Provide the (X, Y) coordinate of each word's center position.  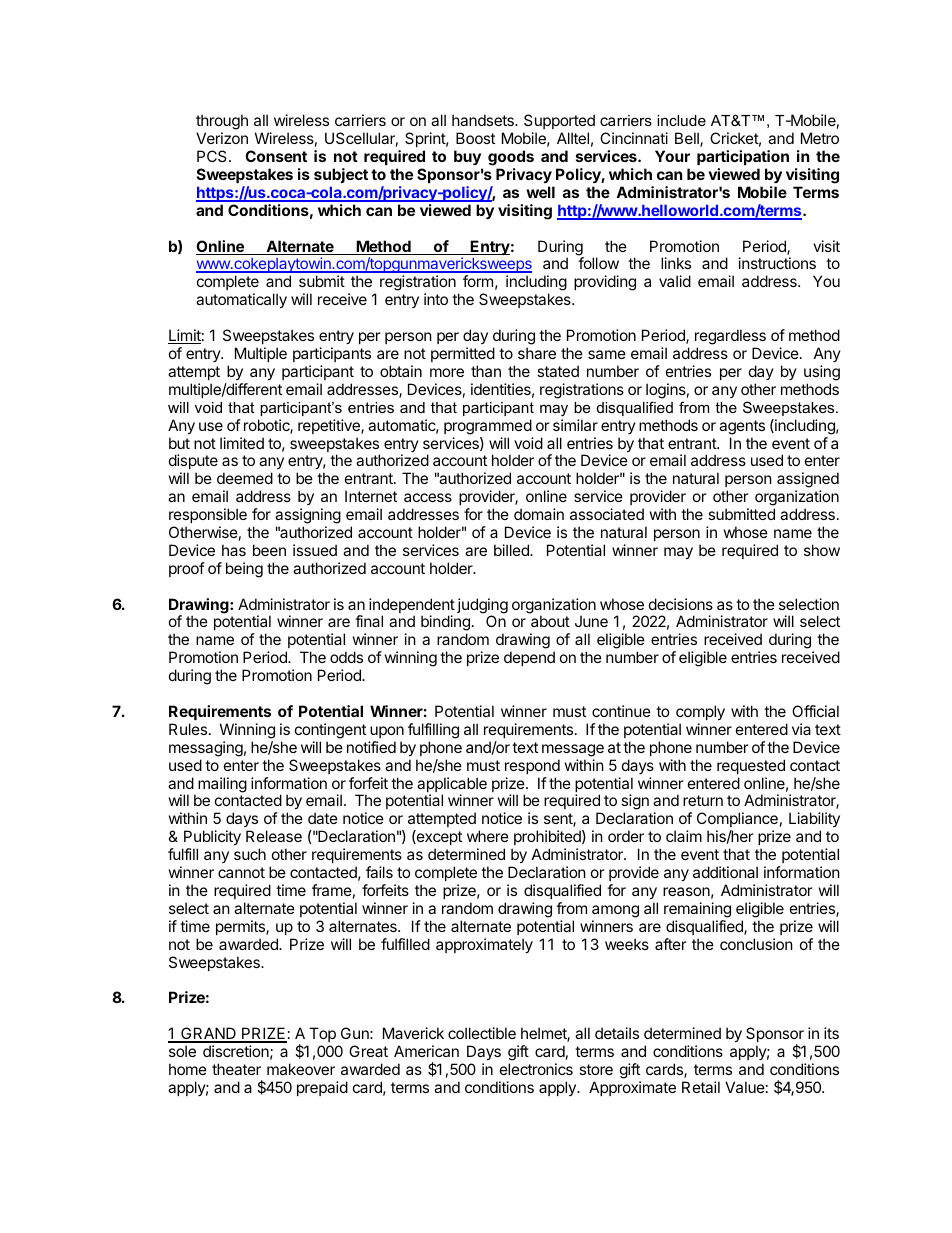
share (537, 353)
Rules (188, 729)
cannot (241, 872)
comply (700, 712)
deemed (245, 478)
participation (743, 157)
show (822, 550)
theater (236, 1069)
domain (539, 514)
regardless (730, 337)
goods (511, 158)
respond (532, 766)
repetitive (330, 426)
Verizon (222, 138)
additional (725, 872)
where (488, 836)
